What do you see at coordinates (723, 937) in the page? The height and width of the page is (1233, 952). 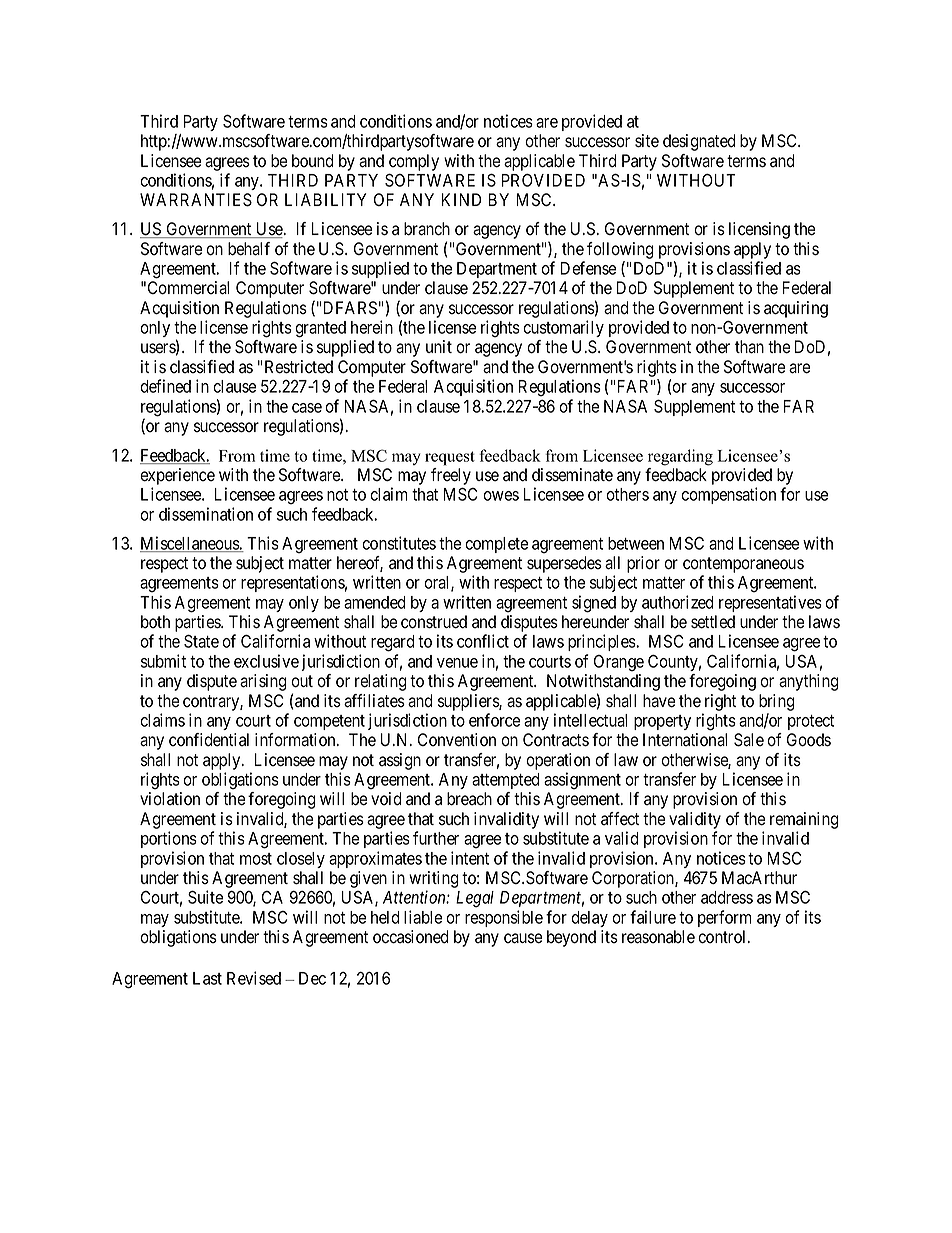 I see `control` at bounding box center [723, 937].
